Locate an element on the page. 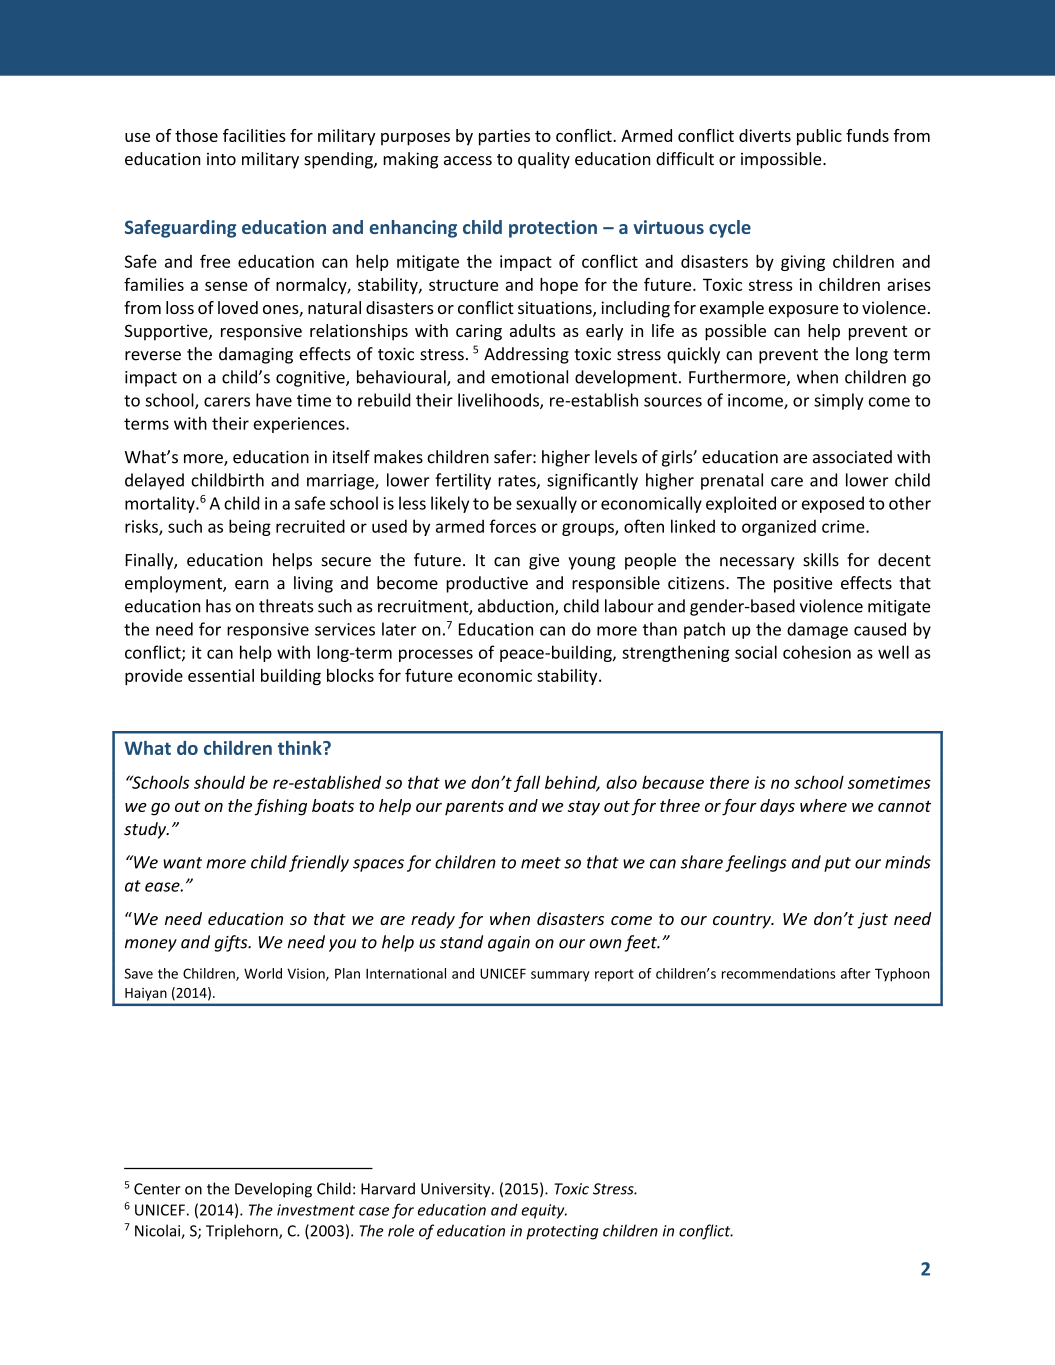 This image has height=1365, width=1055. essential is located at coordinates (221, 675).
